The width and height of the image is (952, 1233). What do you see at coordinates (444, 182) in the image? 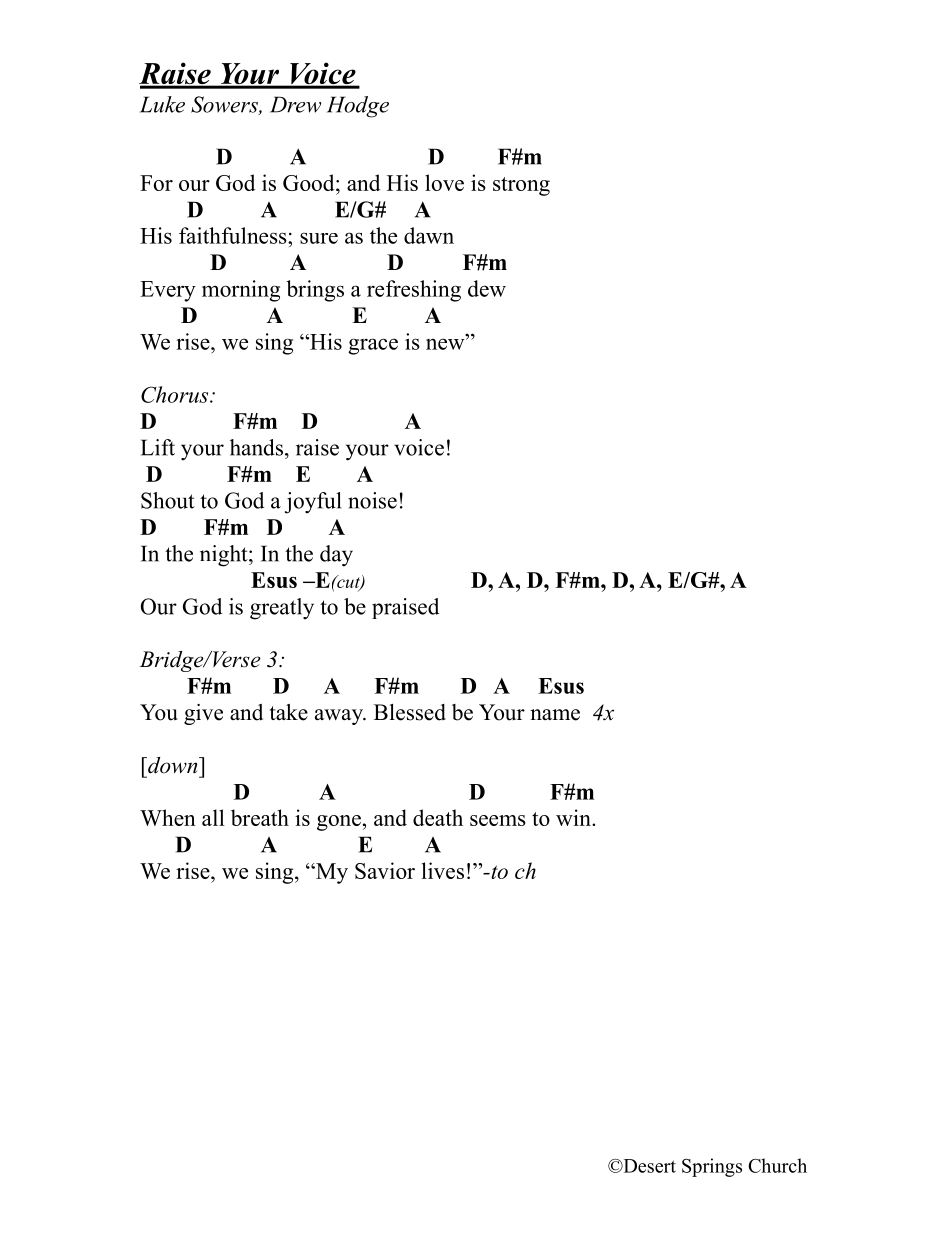
I see `love` at bounding box center [444, 182].
